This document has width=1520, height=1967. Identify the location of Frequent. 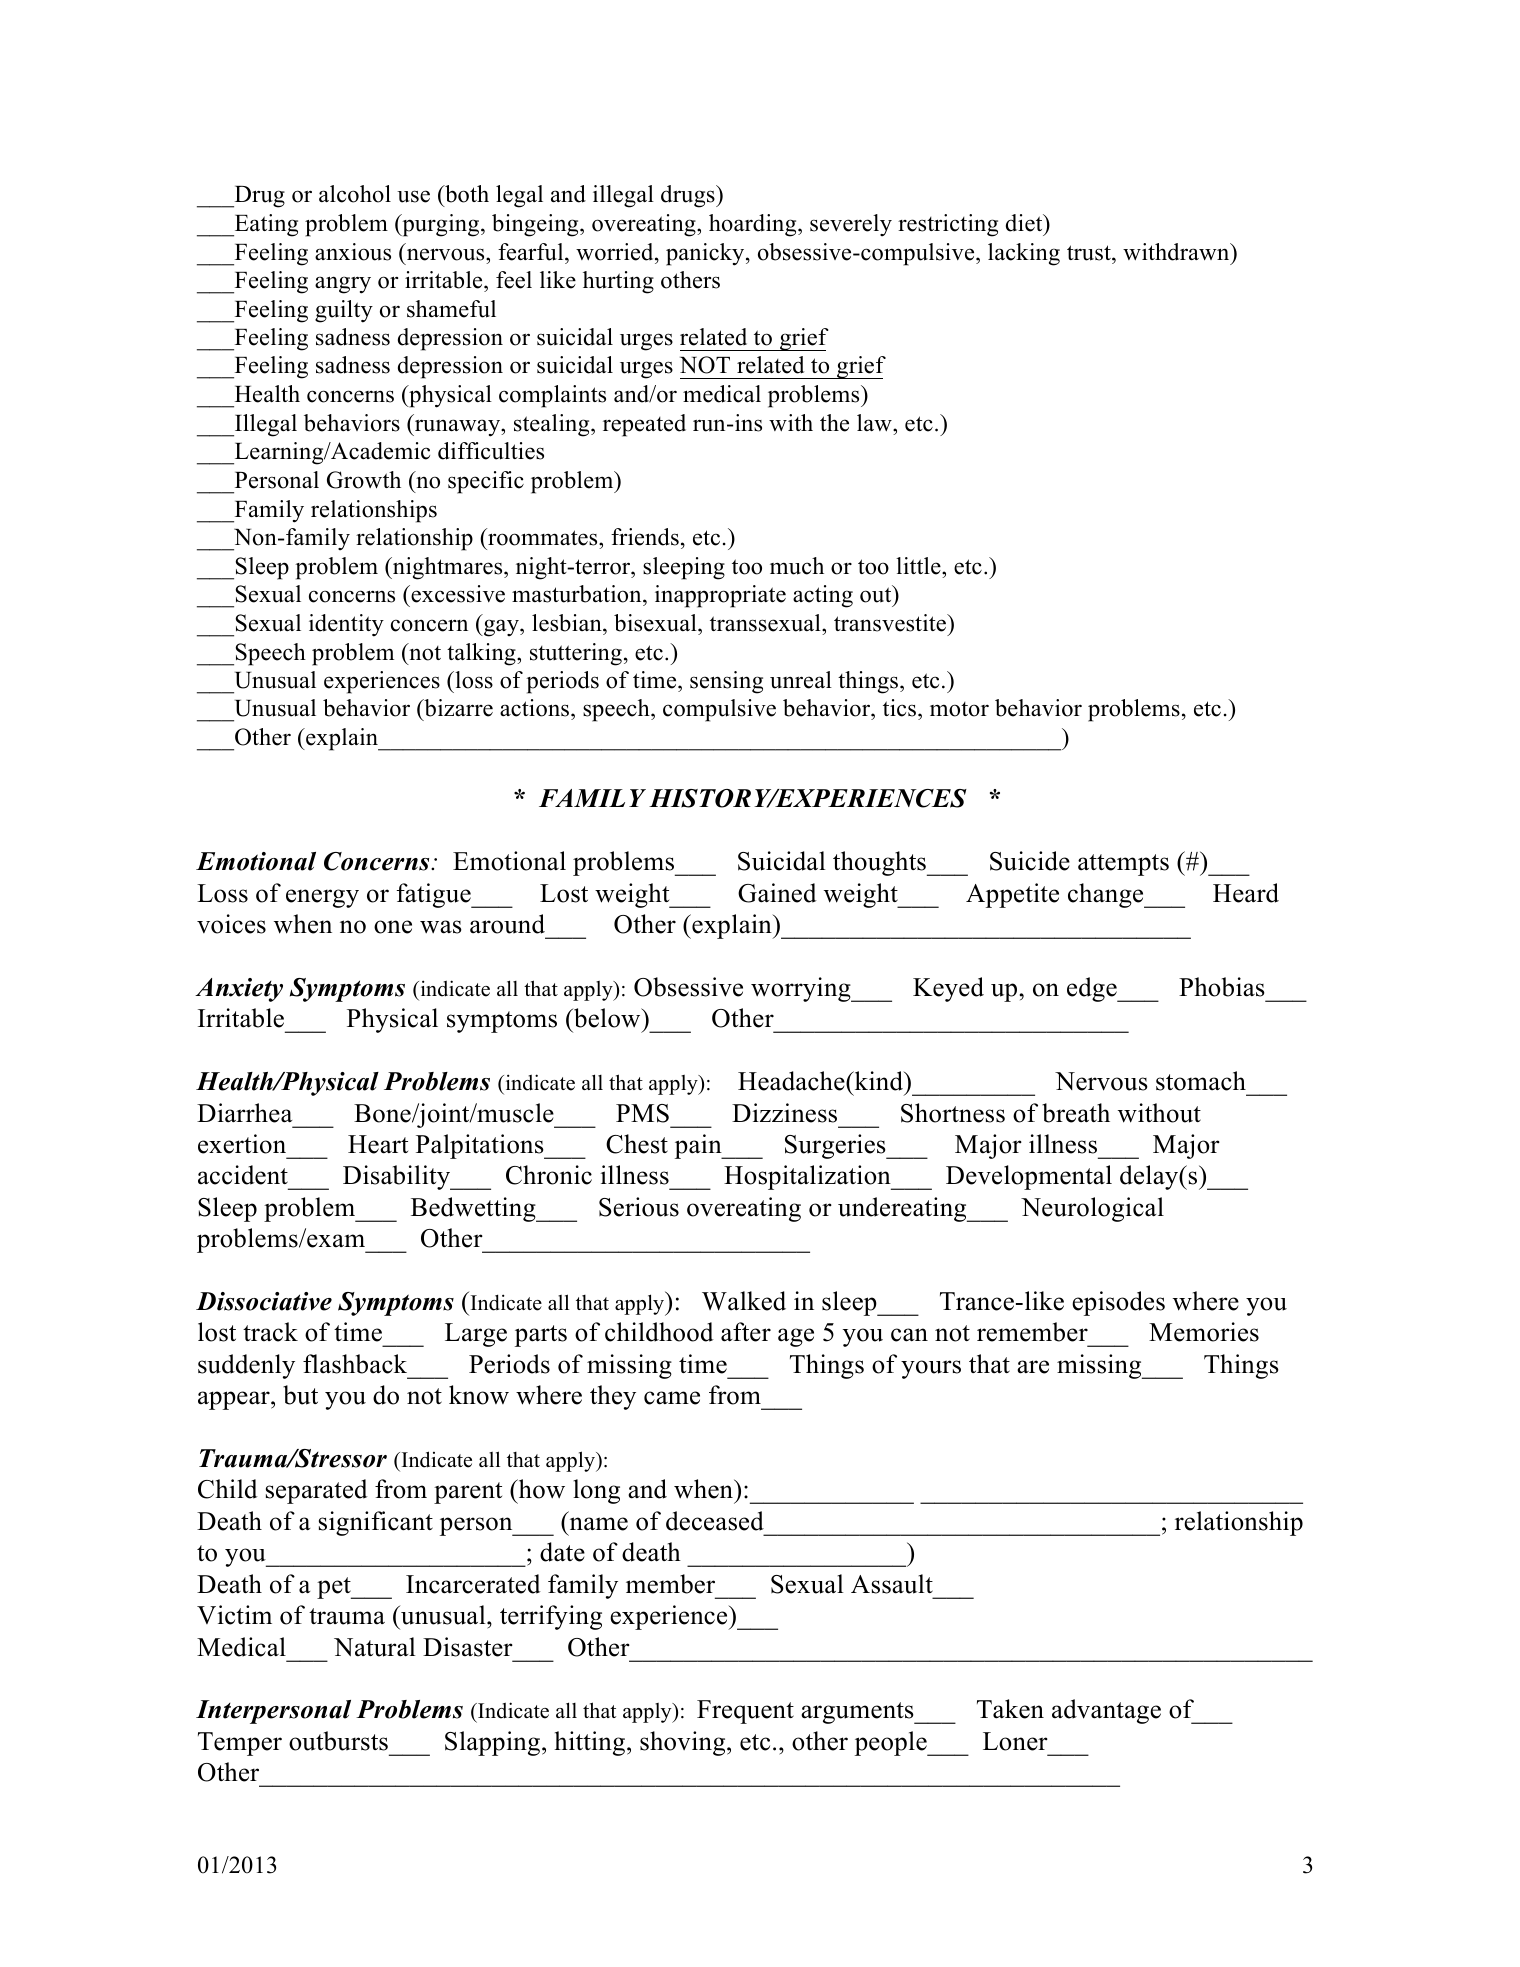
(745, 1712).
